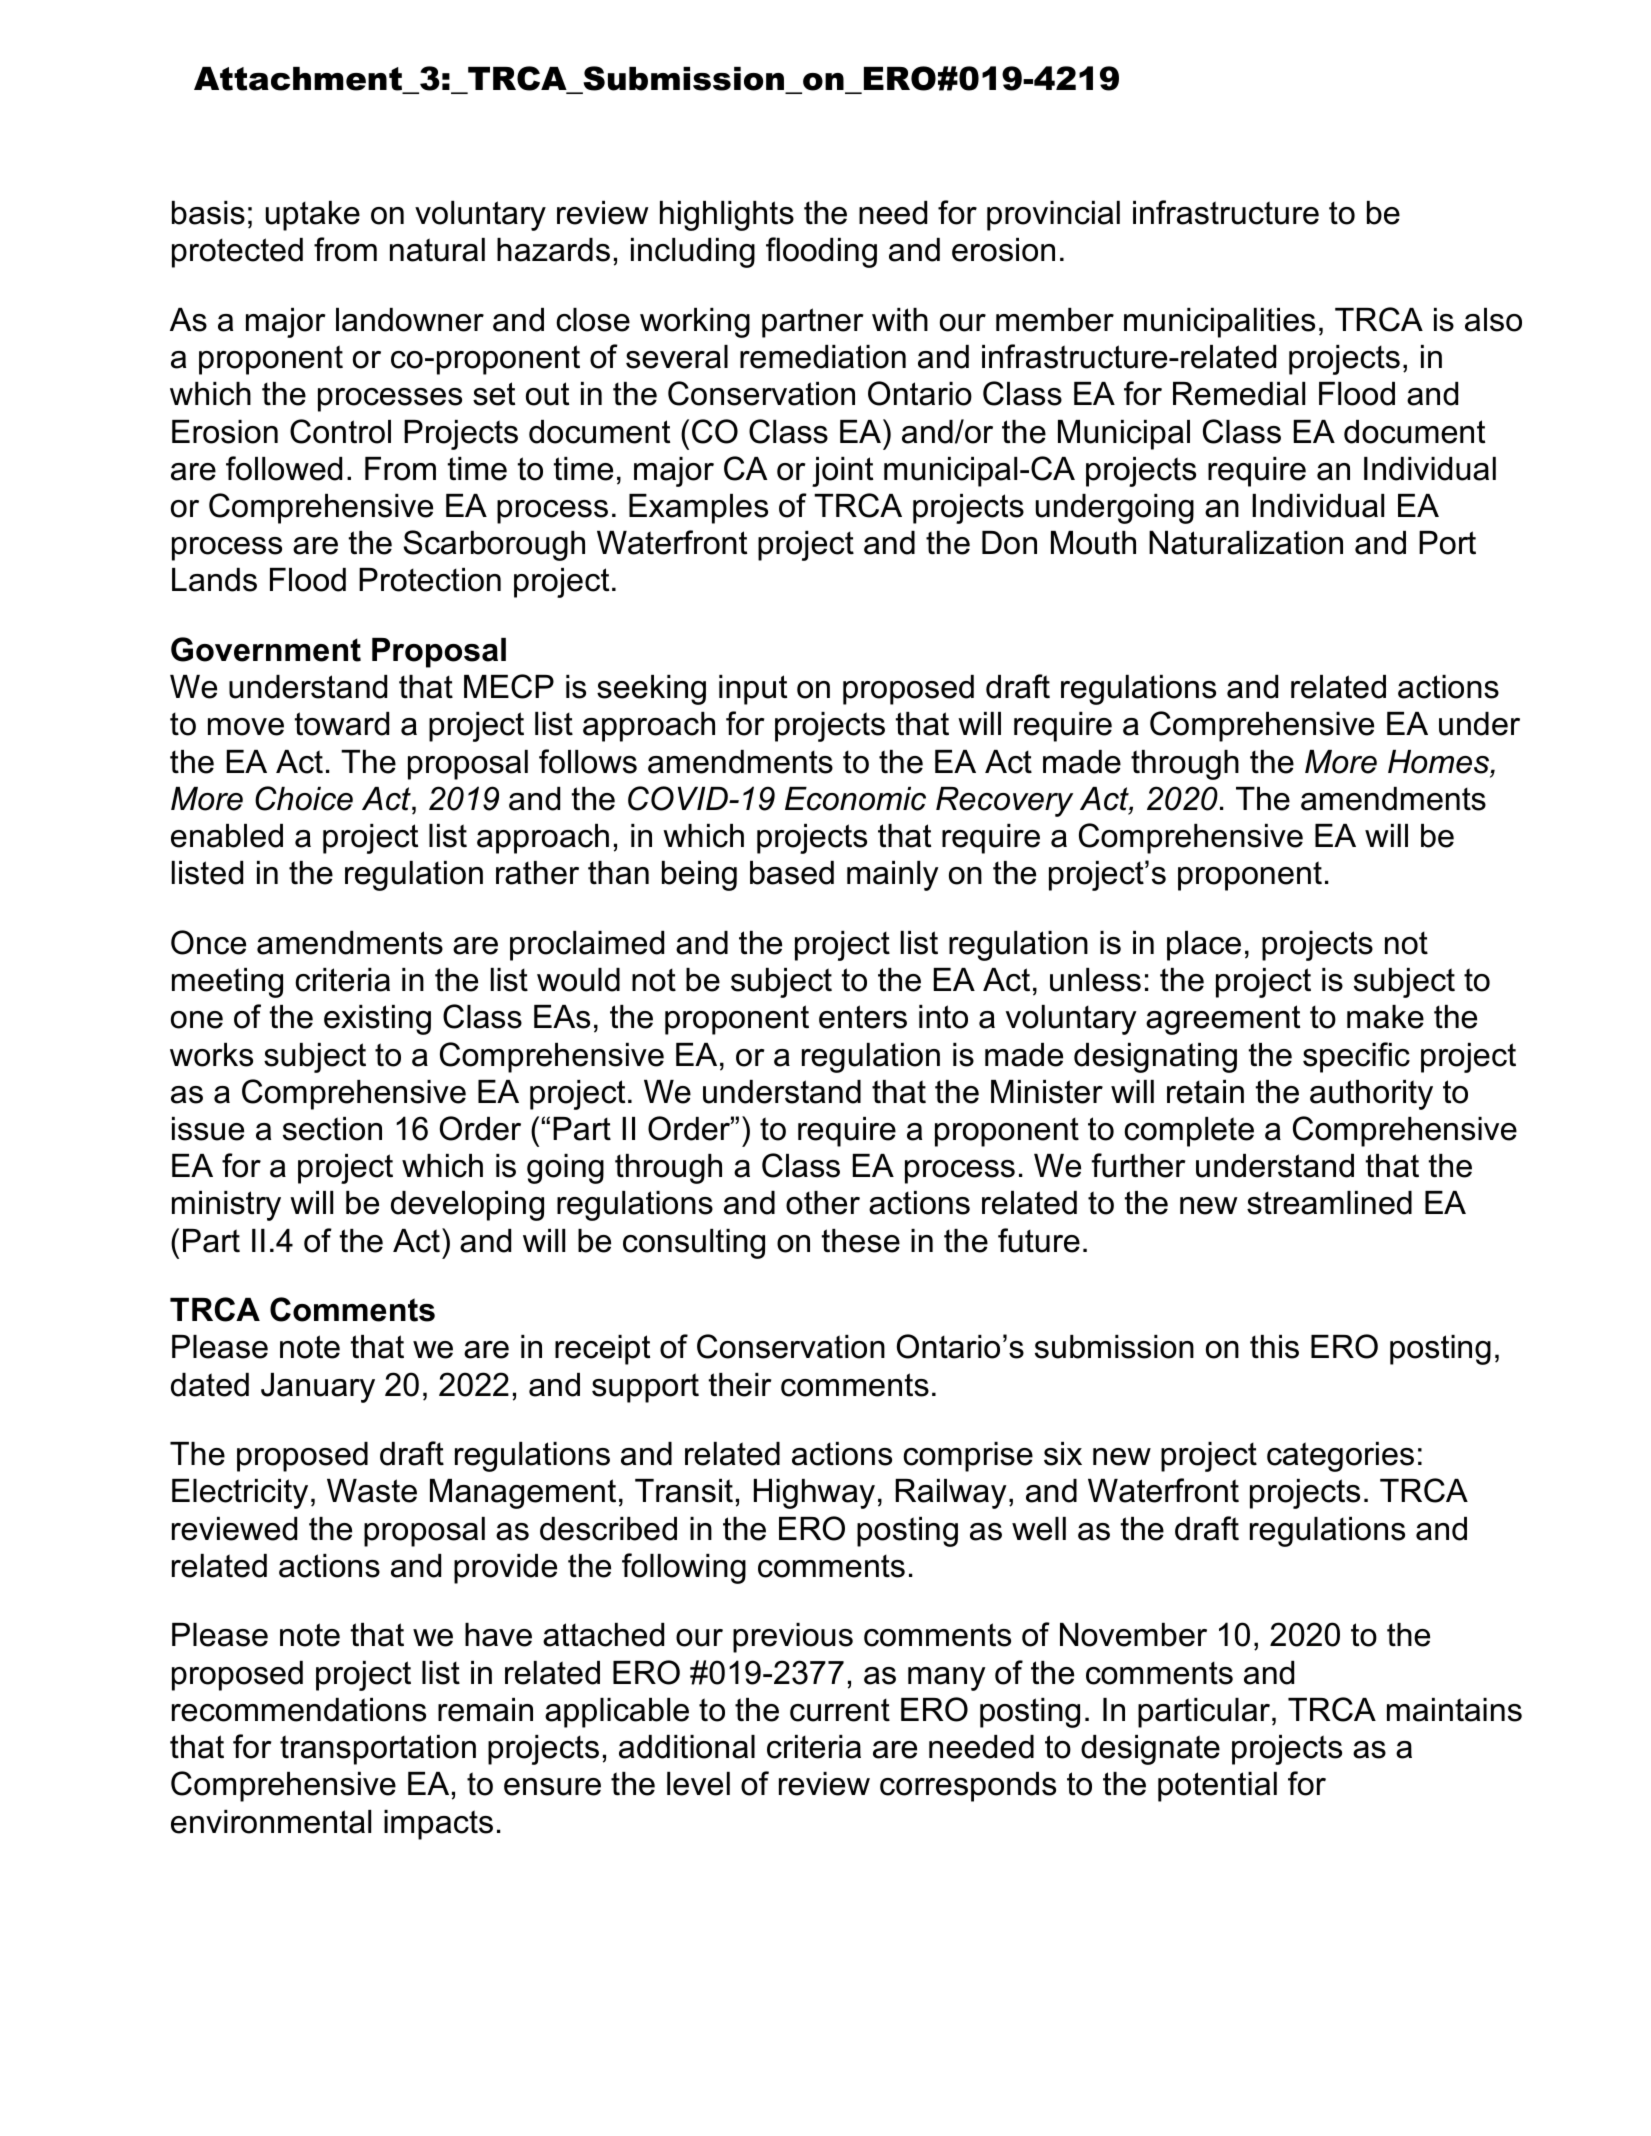 The width and height of the screenshot is (1651, 2136). I want to click on with, so click(900, 319).
